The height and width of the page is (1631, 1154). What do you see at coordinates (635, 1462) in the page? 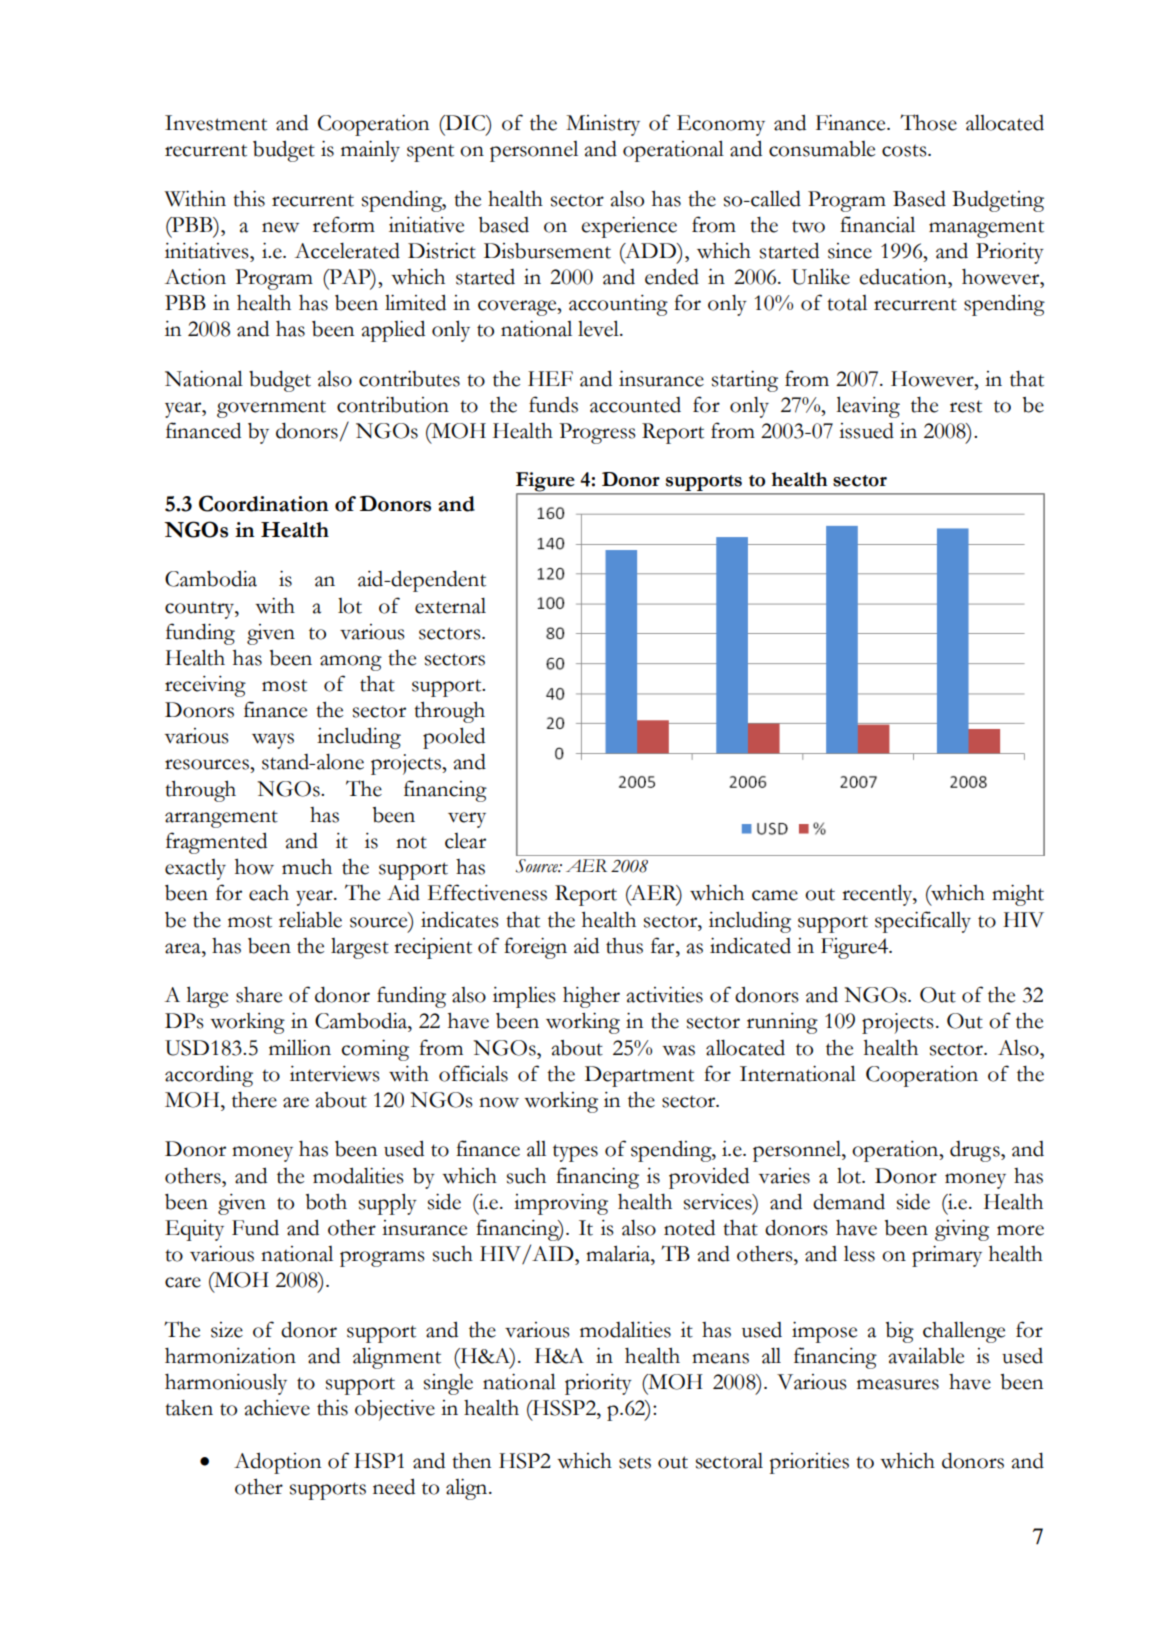
I see `sets` at bounding box center [635, 1462].
